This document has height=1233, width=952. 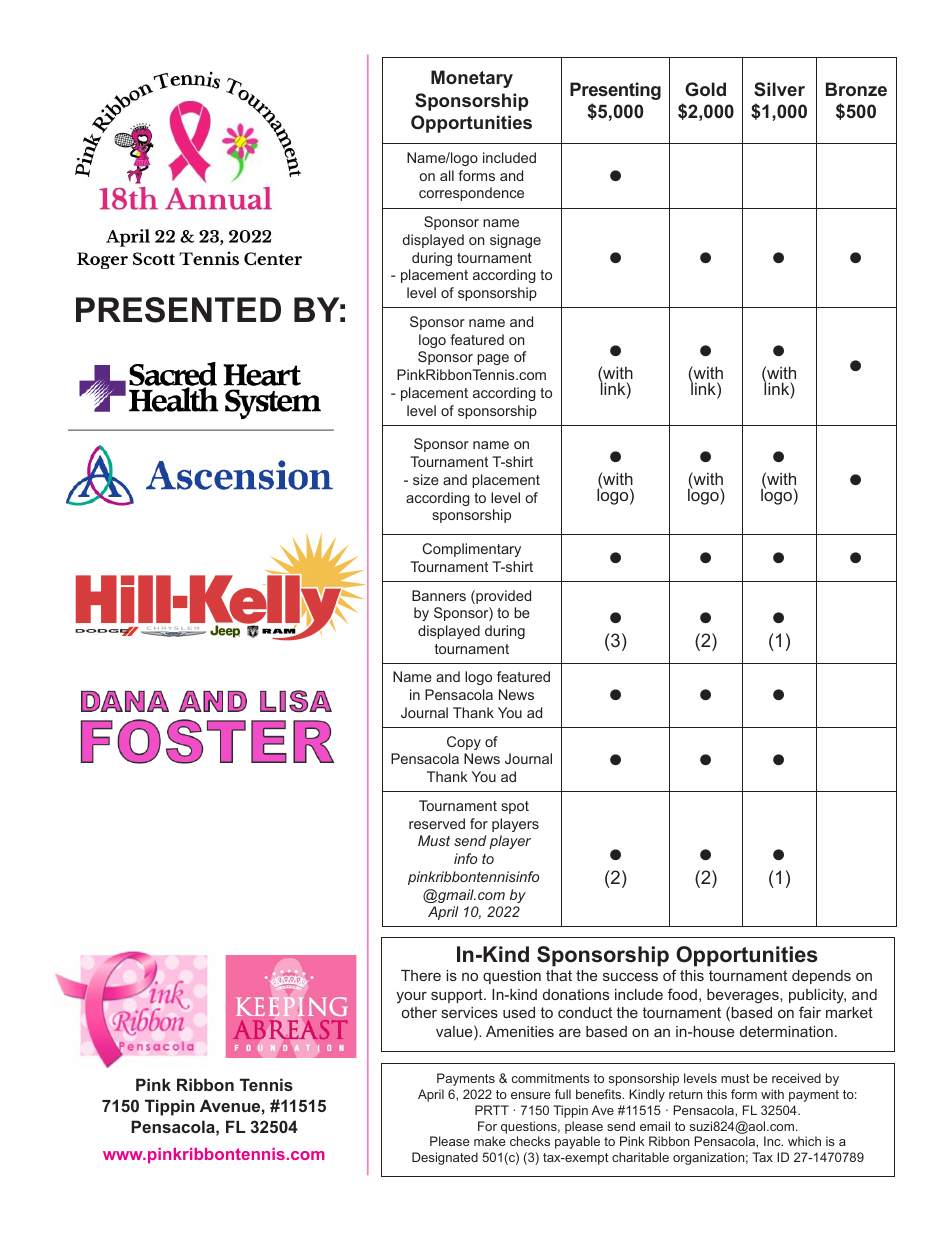 What do you see at coordinates (530, 1141) in the document?
I see `checks` at bounding box center [530, 1141].
